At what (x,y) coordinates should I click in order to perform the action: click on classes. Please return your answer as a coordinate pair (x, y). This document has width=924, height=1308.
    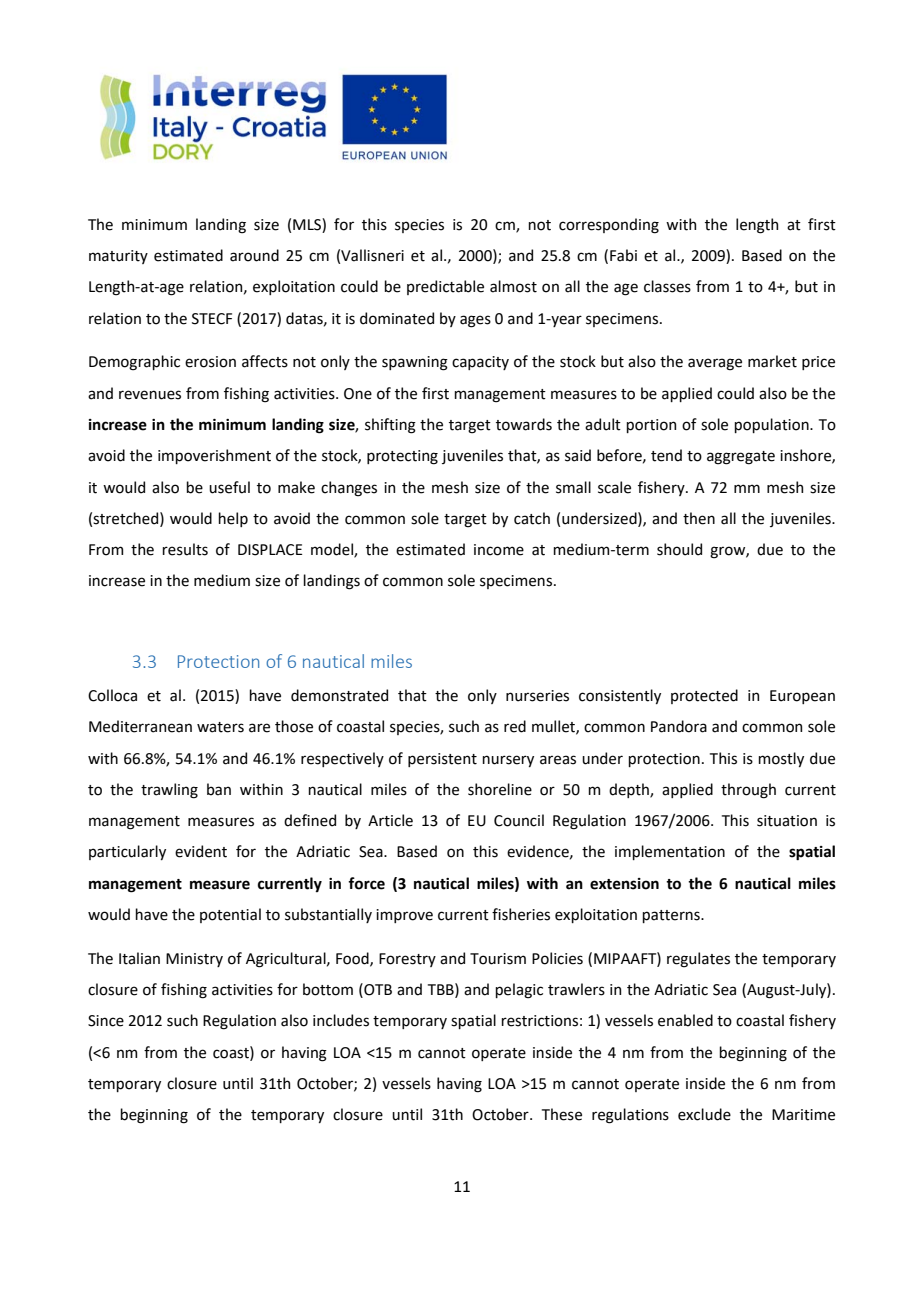
    Looking at the image, I should click on (667, 286).
